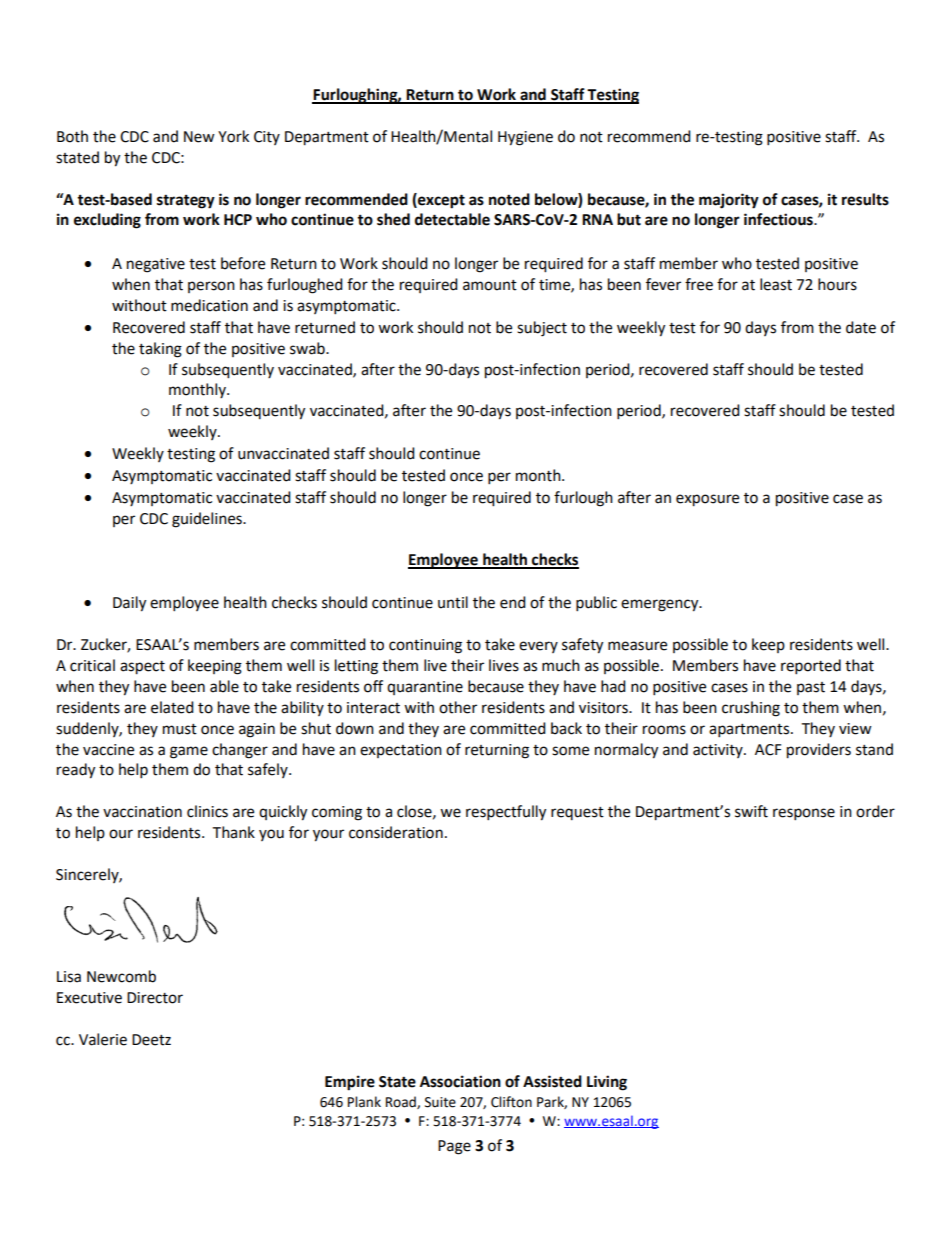 The height and width of the image is (1233, 952). I want to click on Valerie, so click(103, 1039).
